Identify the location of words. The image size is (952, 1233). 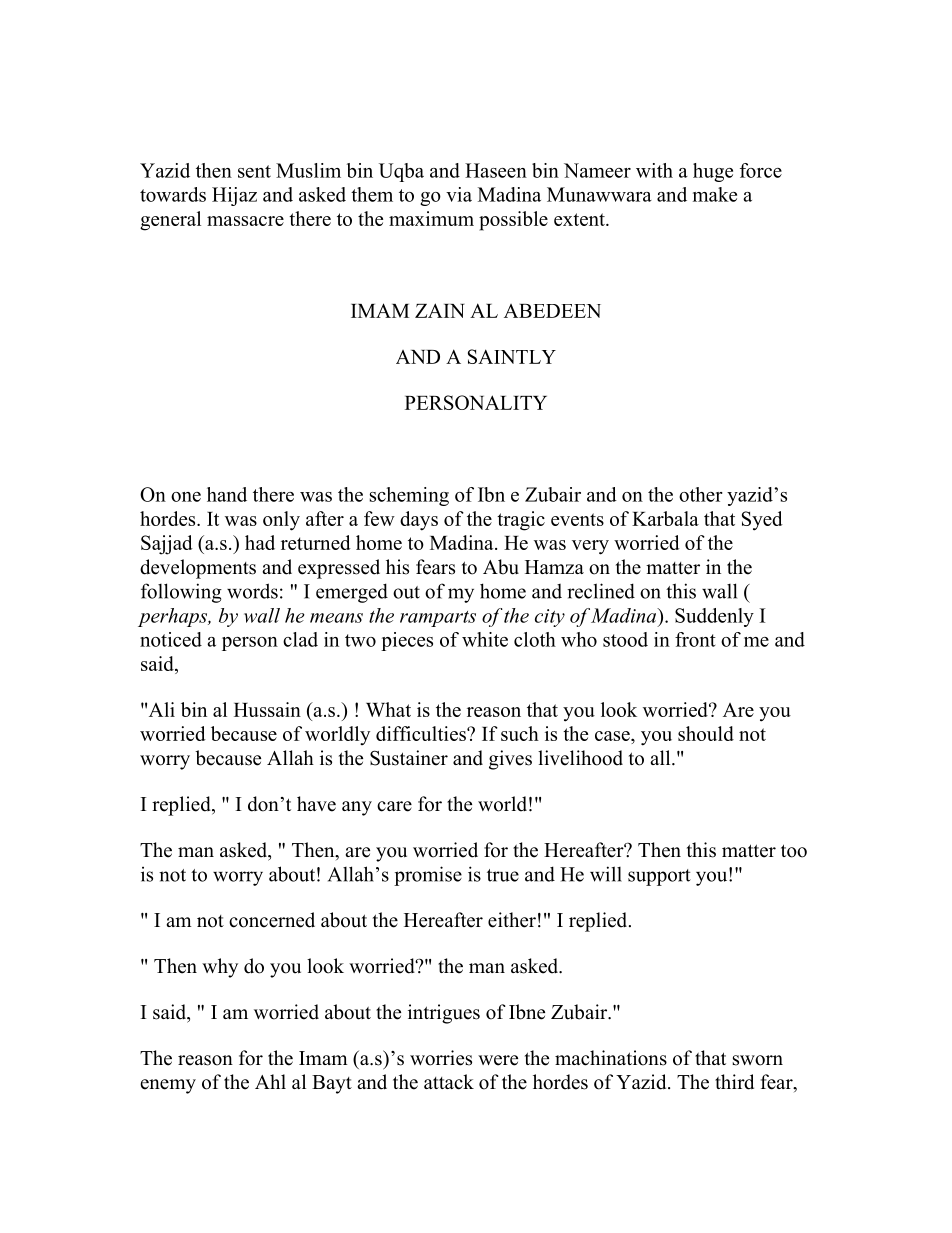
(252, 591).
